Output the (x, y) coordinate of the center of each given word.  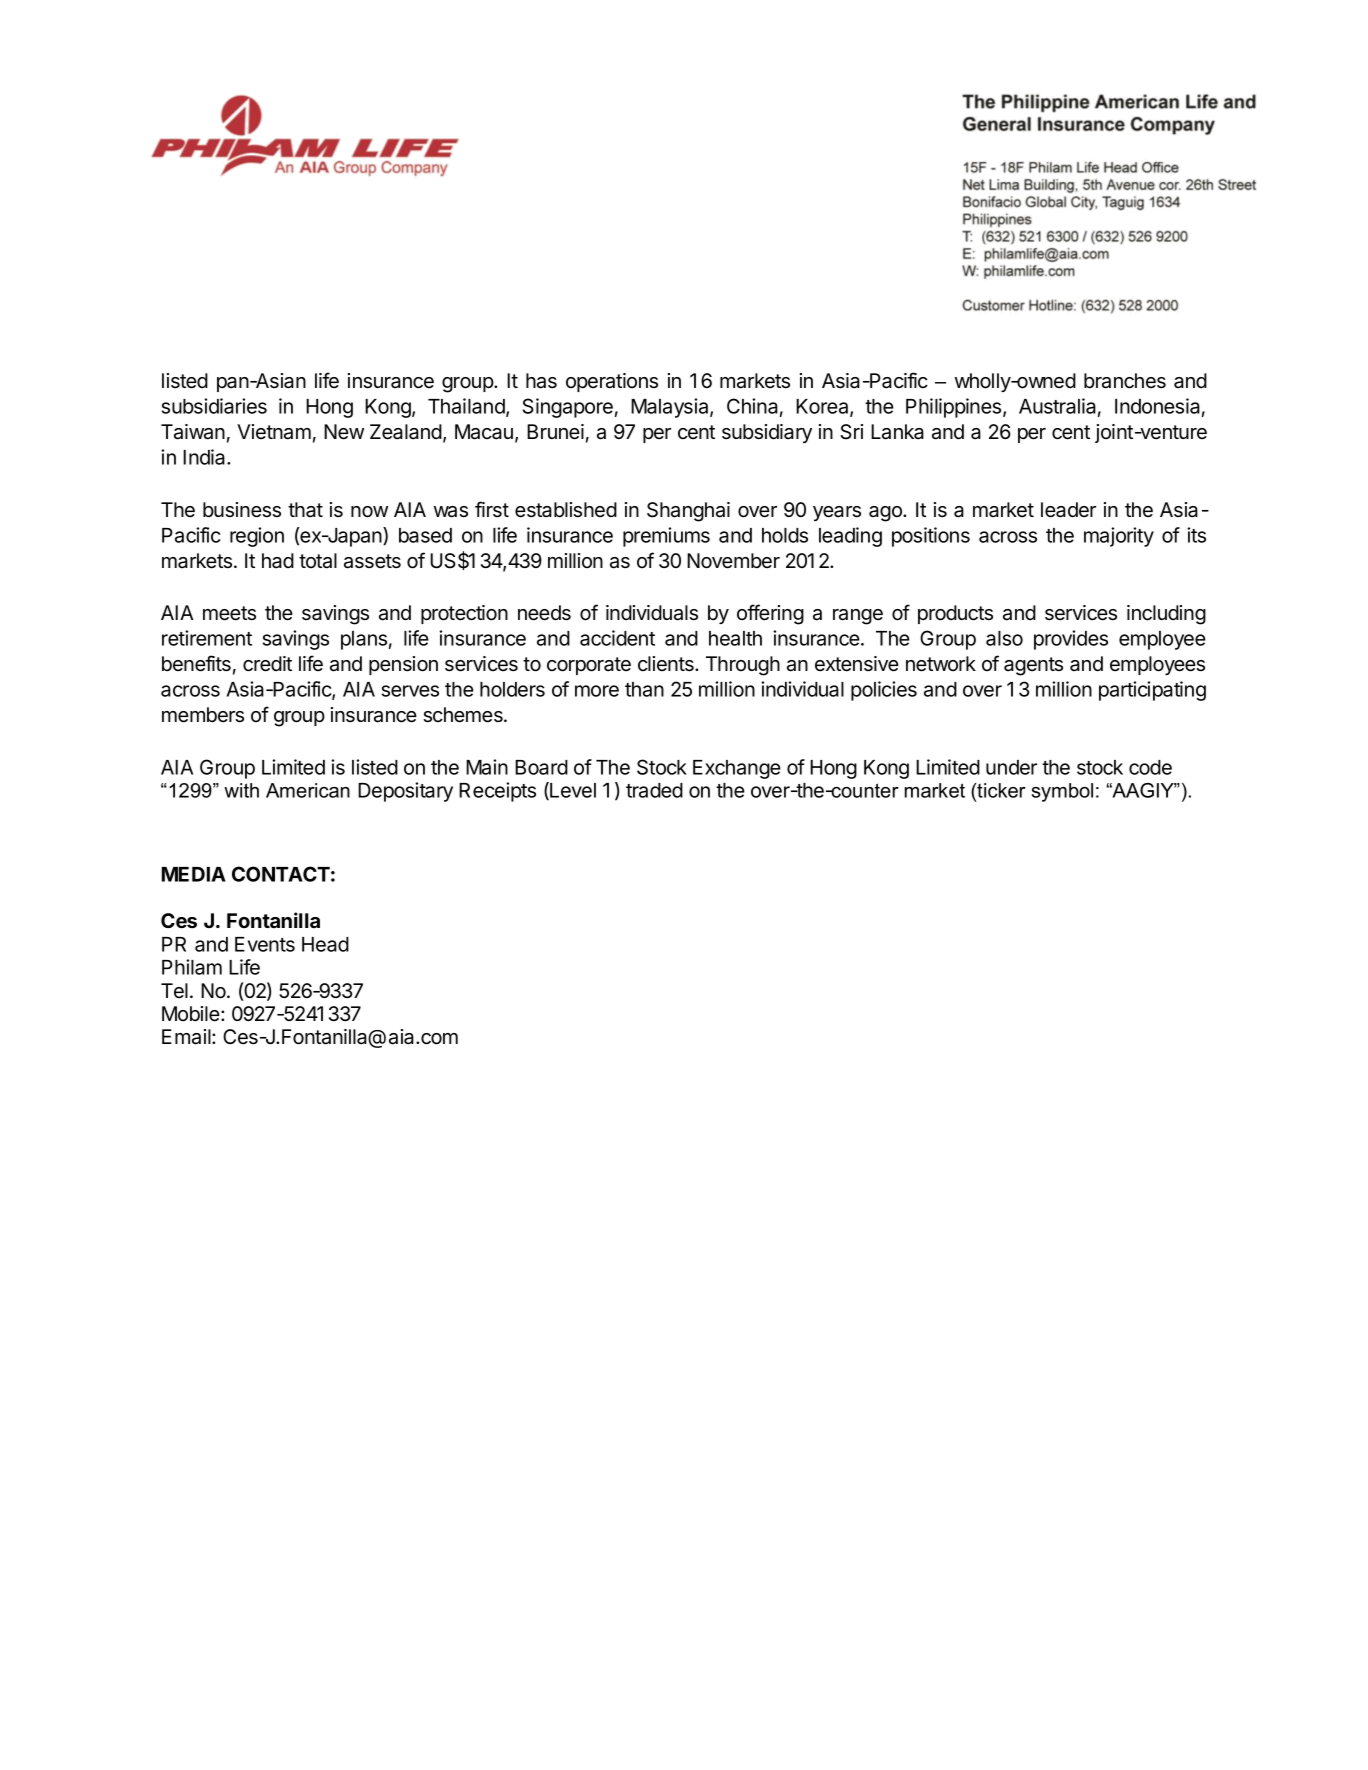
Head (325, 944)
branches (1125, 381)
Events (265, 944)
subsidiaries (214, 406)
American (308, 790)
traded (654, 790)
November (733, 561)
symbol (1062, 792)
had (278, 561)
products (955, 614)
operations (612, 382)
